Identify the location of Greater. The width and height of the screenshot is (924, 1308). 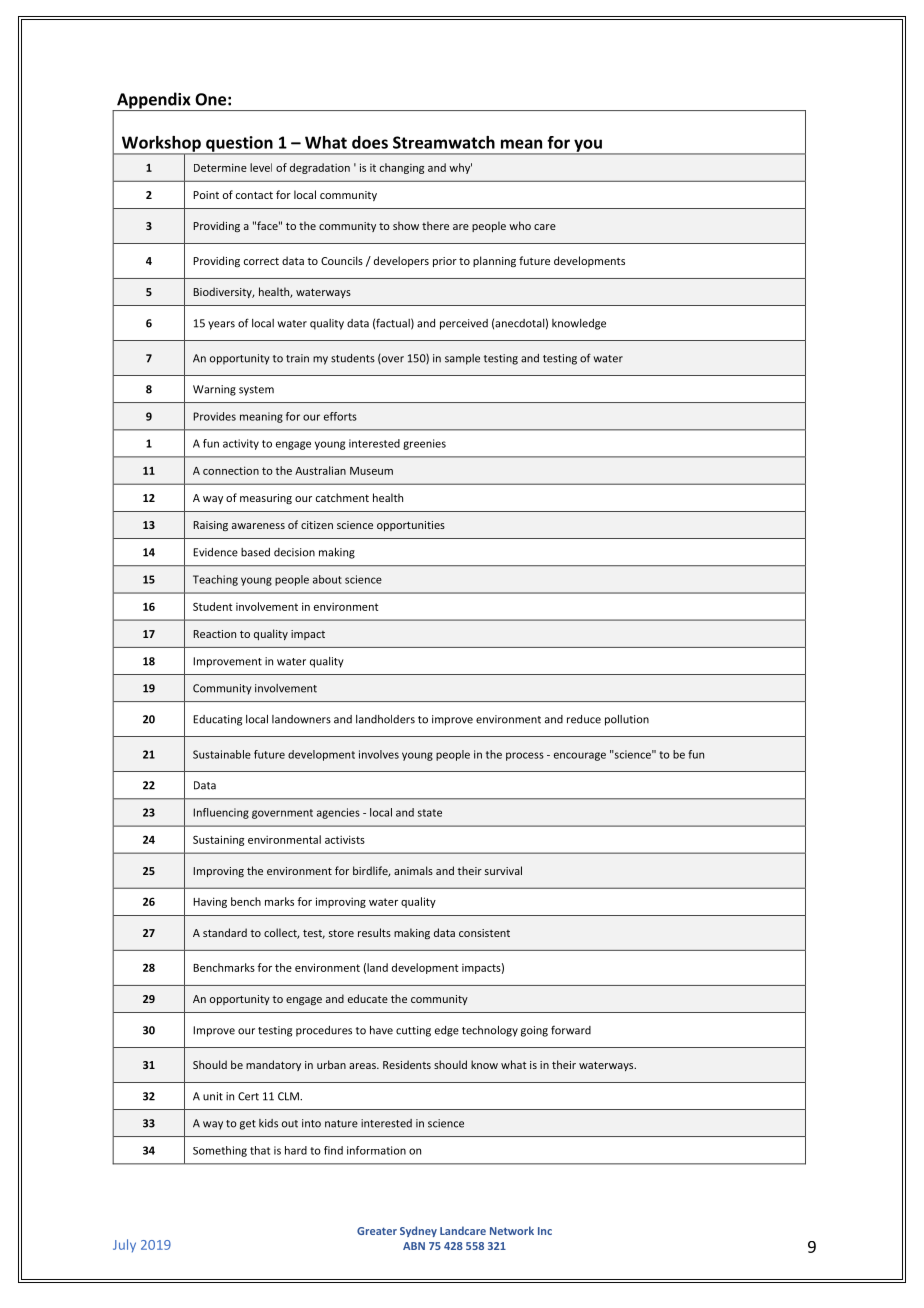
(377, 1231).
